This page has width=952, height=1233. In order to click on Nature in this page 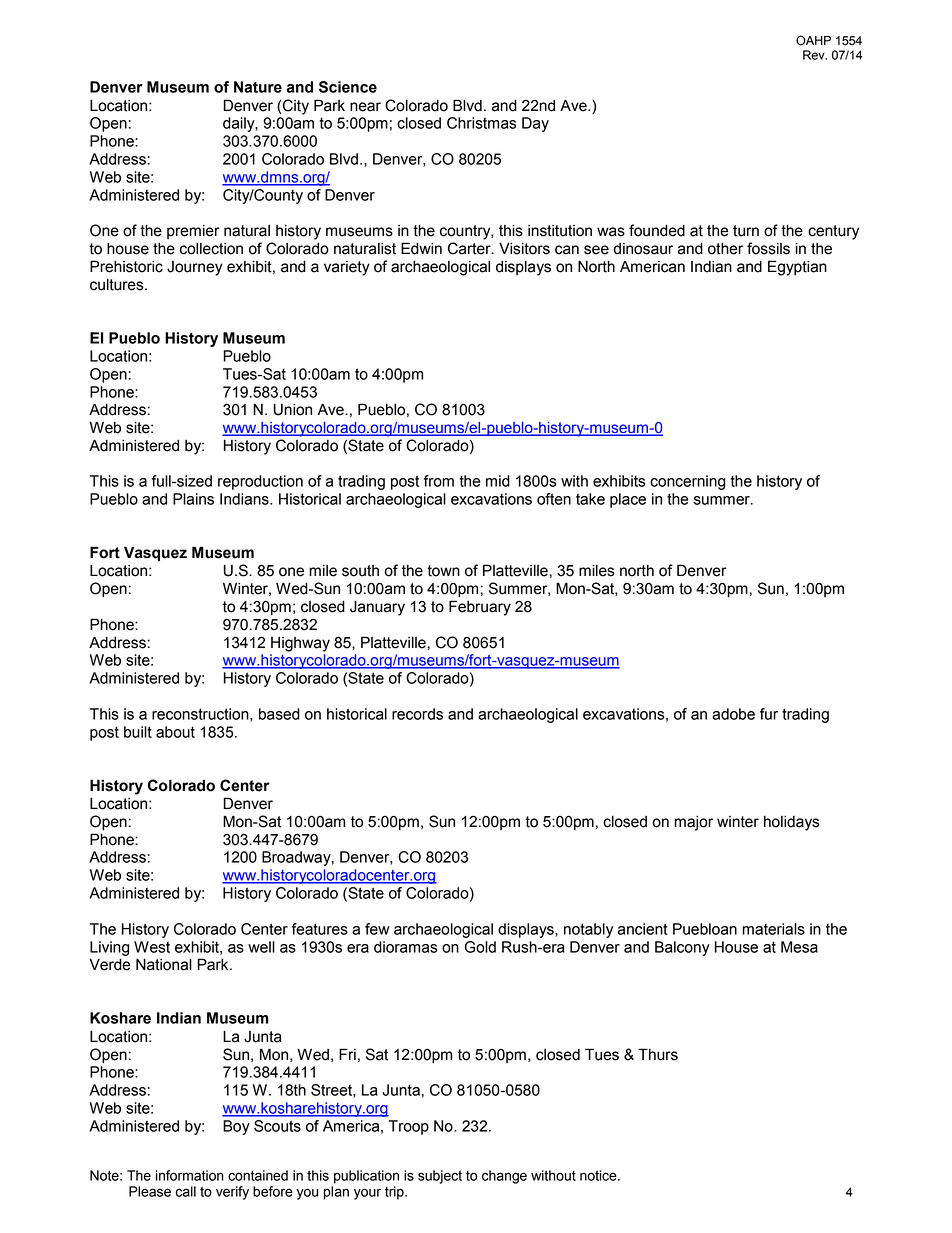, I will do `click(258, 87)`.
